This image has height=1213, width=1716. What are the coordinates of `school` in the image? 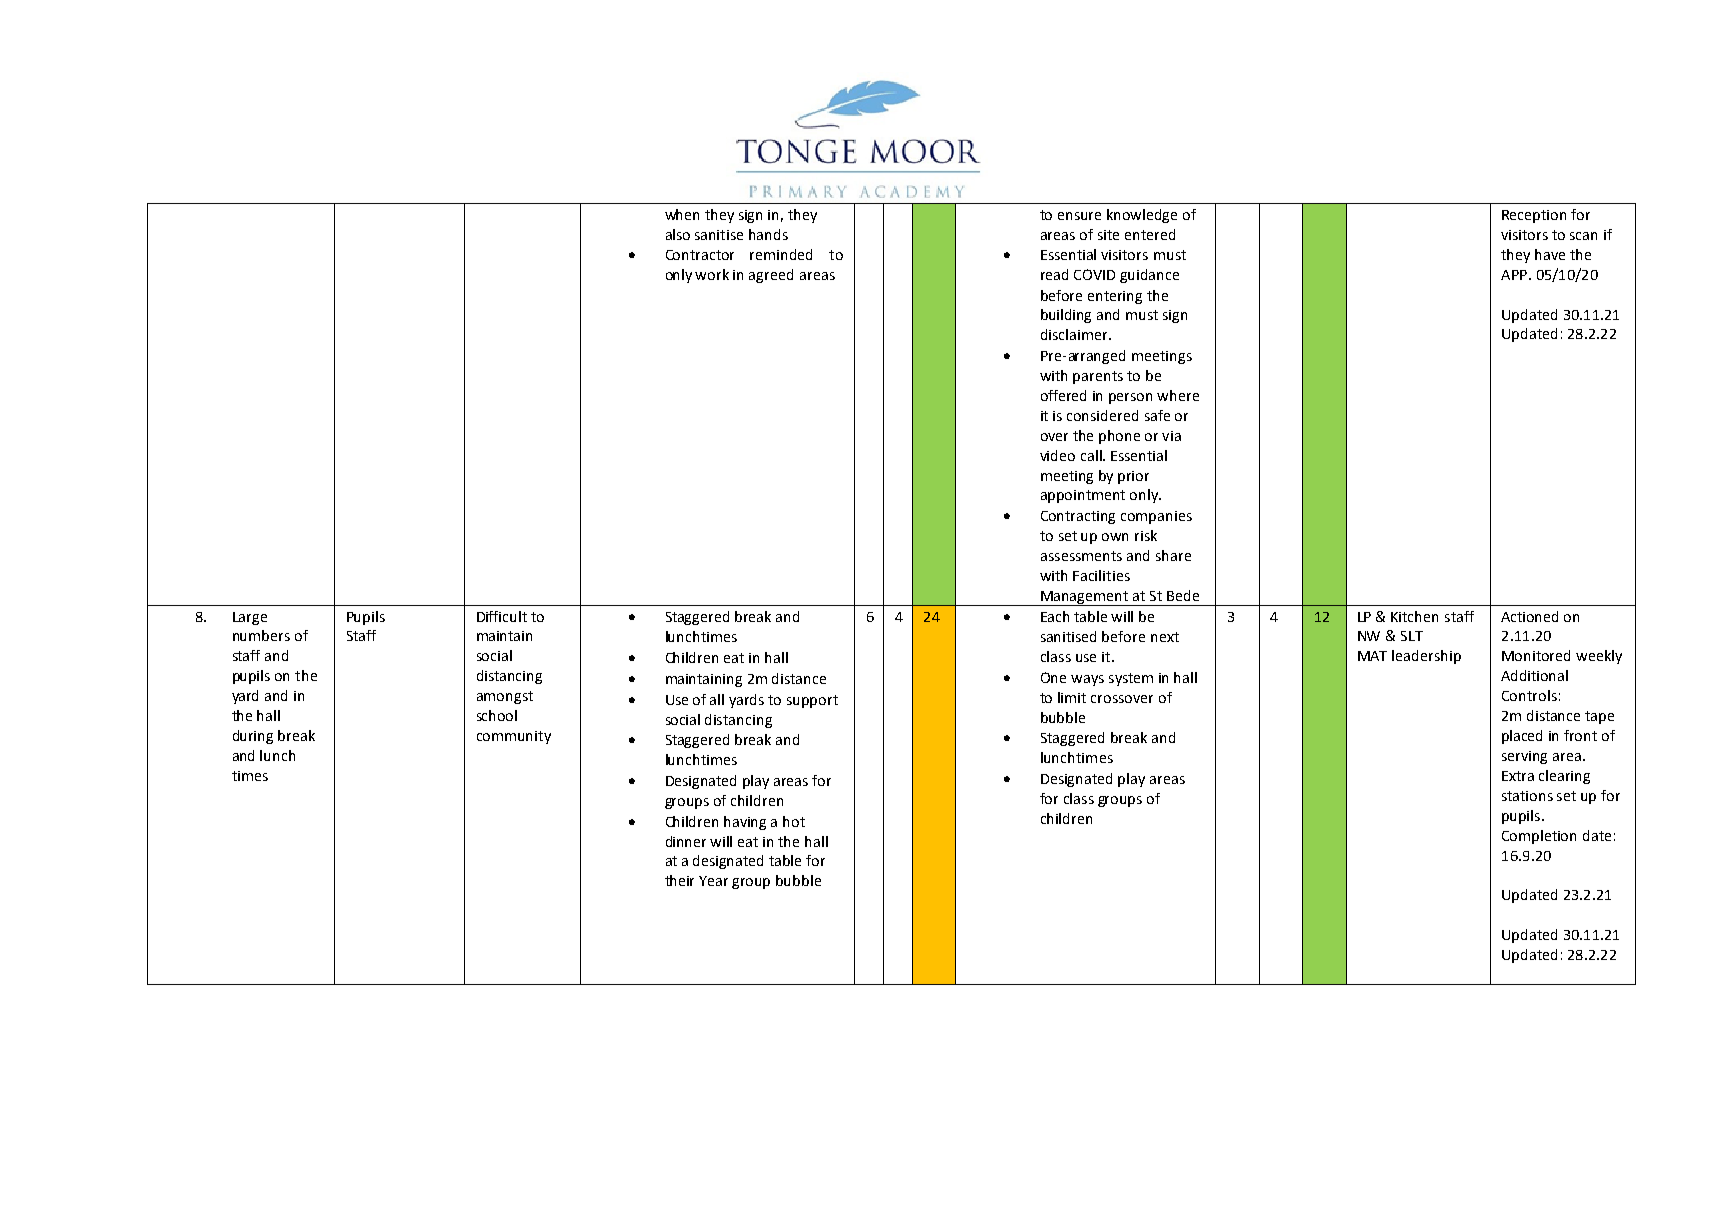 It's located at (497, 715).
